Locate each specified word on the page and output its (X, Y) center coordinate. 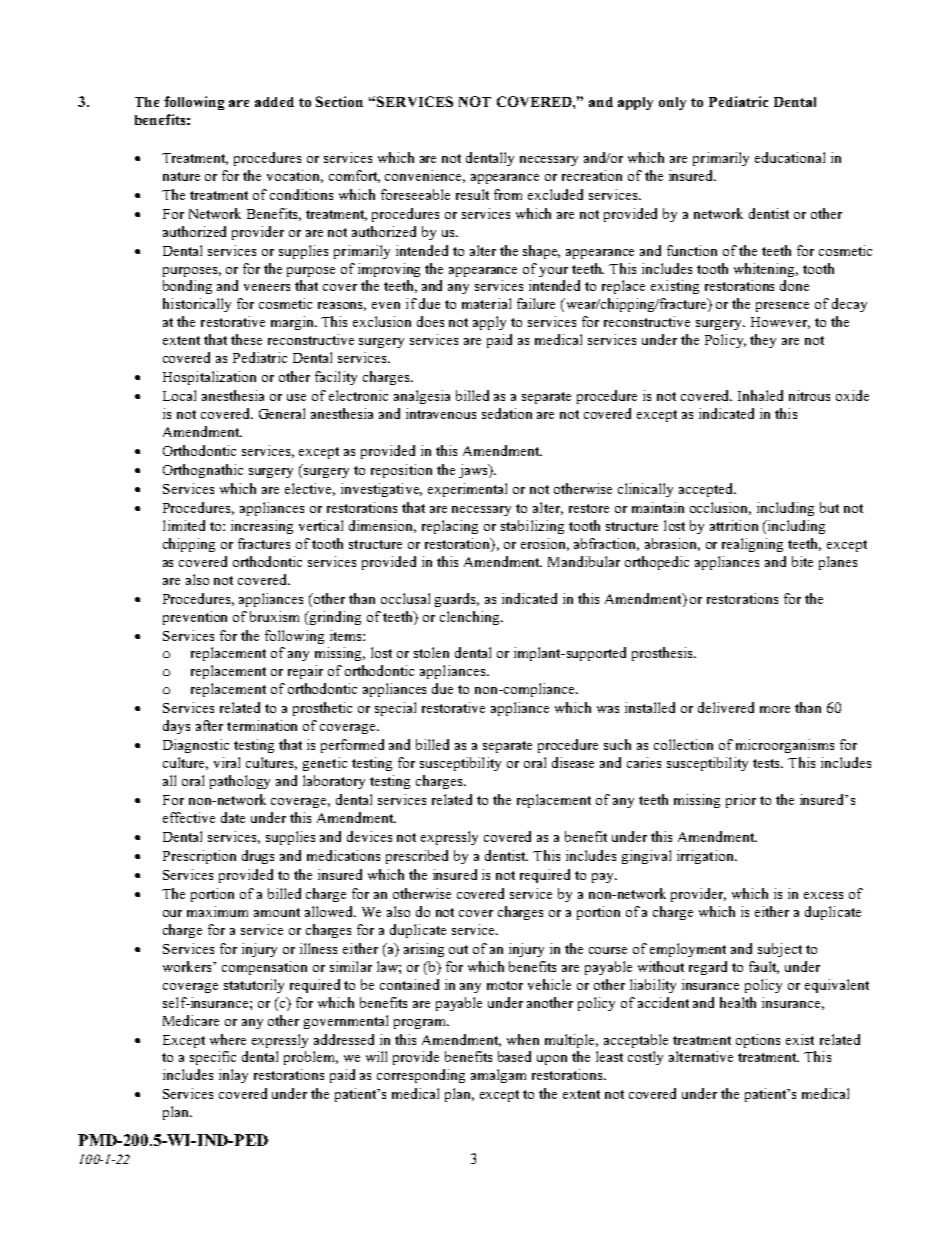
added (274, 102)
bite (802, 561)
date (233, 817)
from (508, 194)
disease (573, 762)
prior (741, 801)
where (228, 1039)
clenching (471, 618)
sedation (507, 413)
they (763, 341)
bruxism (274, 616)
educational (790, 157)
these (246, 339)
